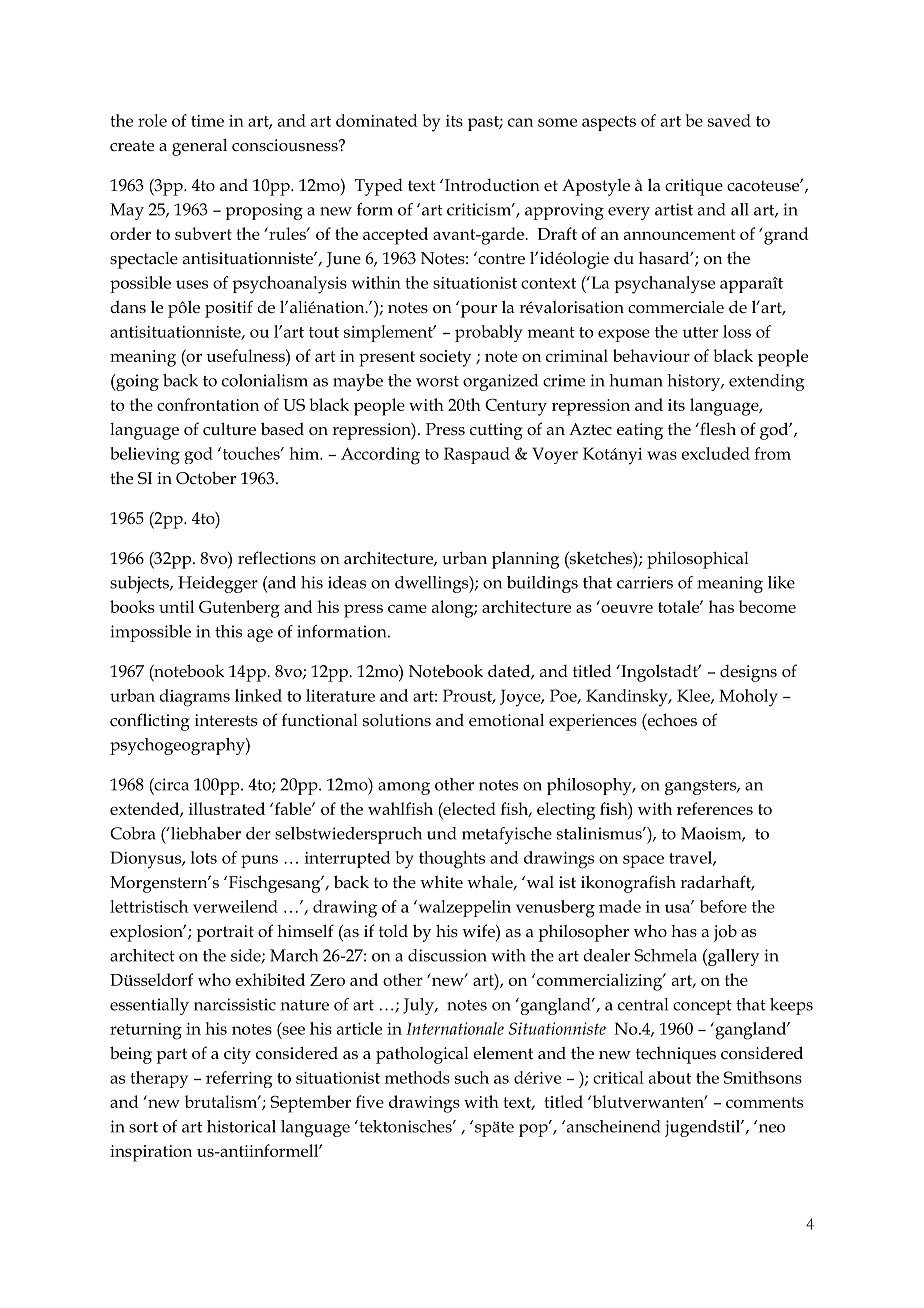  Describe the element at coordinates (227, 808) in the page. I see `illustrated` at that location.
